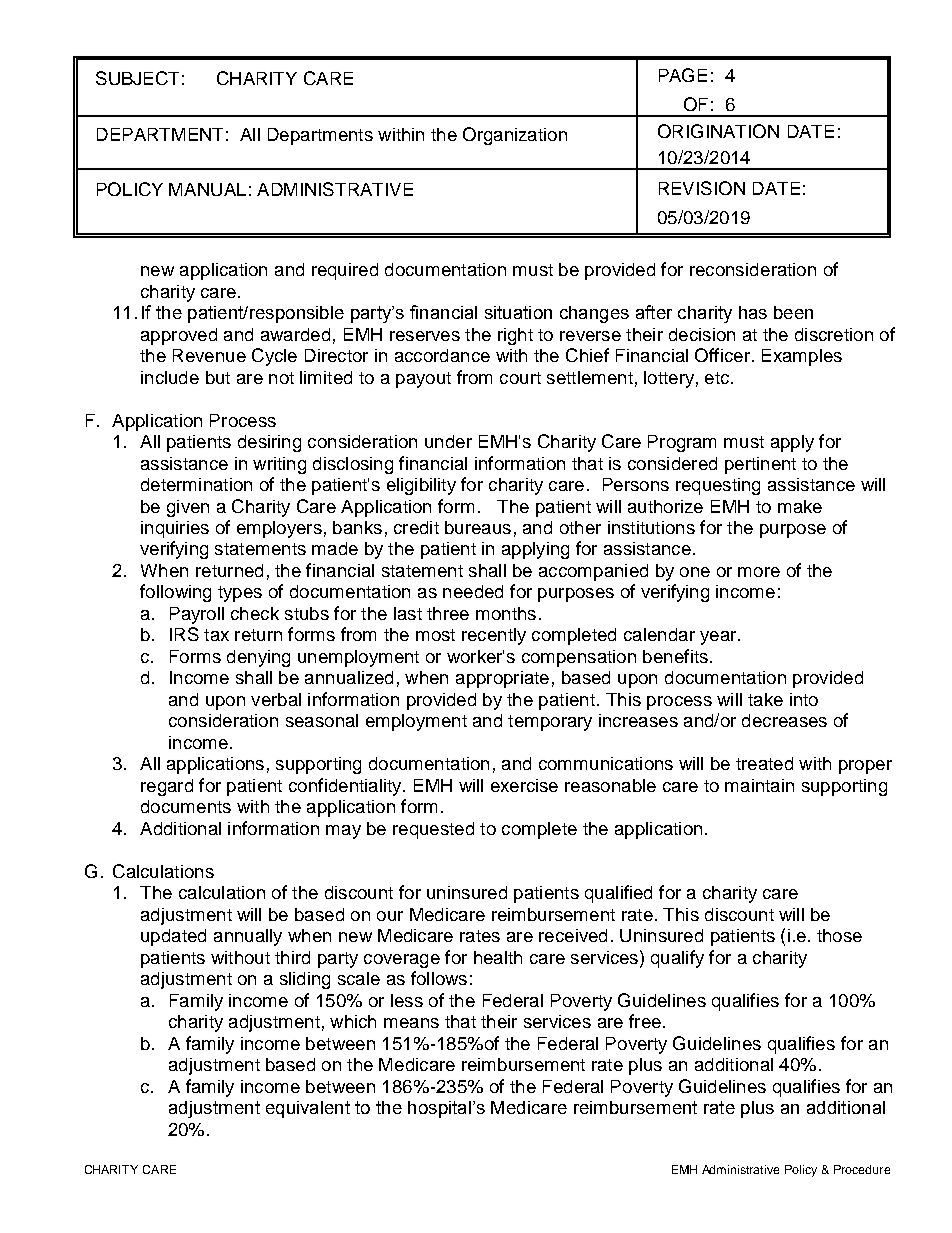  Describe the element at coordinates (515, 136) in the screenshot. I see `Organization` at that location.
